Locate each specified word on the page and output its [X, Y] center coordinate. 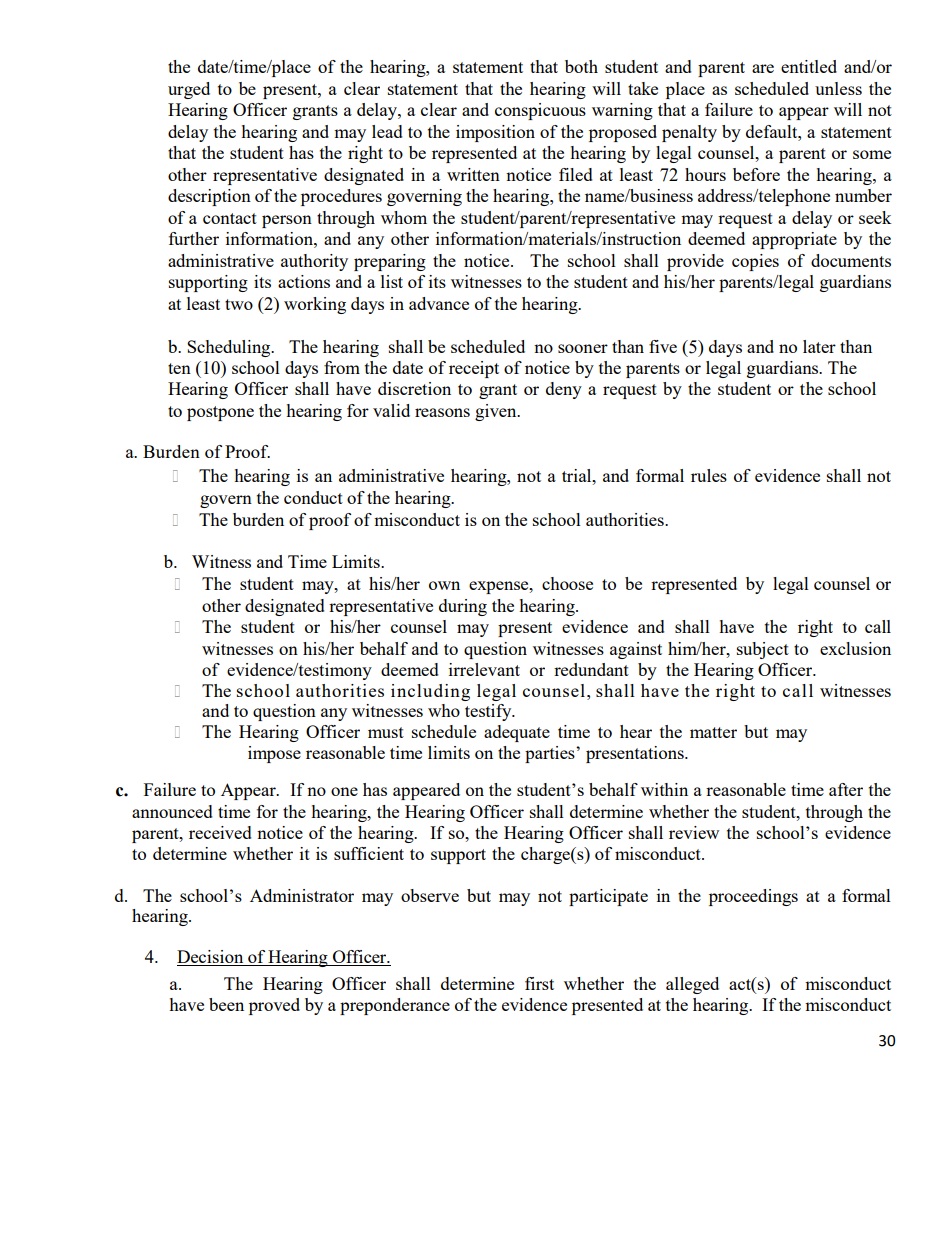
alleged [692, 985]
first [539, 983]
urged [189, 90]
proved [274, 1006]
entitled [809, 66]
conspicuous [540, 111]
